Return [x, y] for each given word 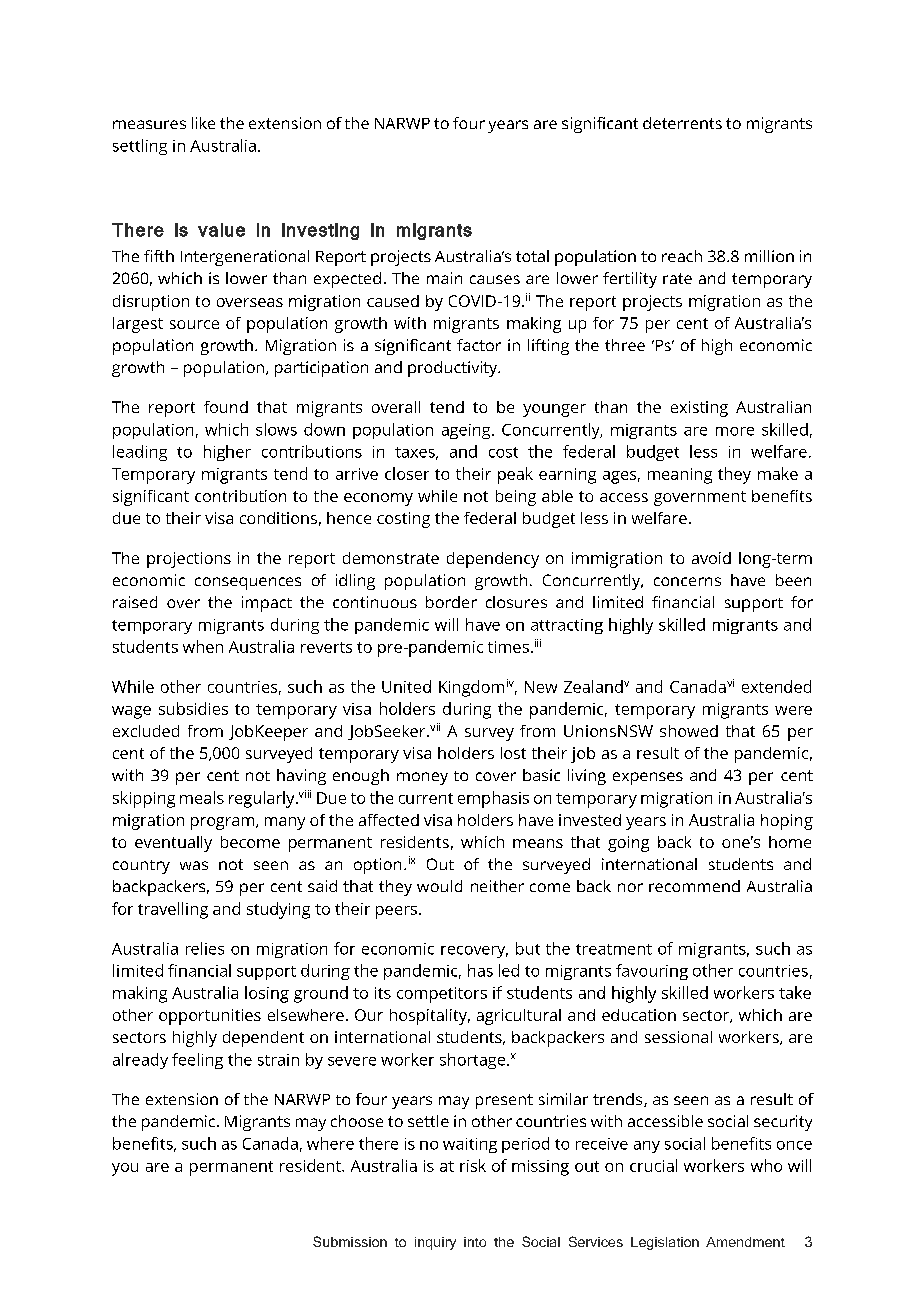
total [532, 256]
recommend [694, 886]
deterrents [682, 123]
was [194, 865]
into [475, 1242]
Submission [350, 1241]
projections [189, 560]
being [516, 498]
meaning [680, 476]
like [203, 123]
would [439, 886]
